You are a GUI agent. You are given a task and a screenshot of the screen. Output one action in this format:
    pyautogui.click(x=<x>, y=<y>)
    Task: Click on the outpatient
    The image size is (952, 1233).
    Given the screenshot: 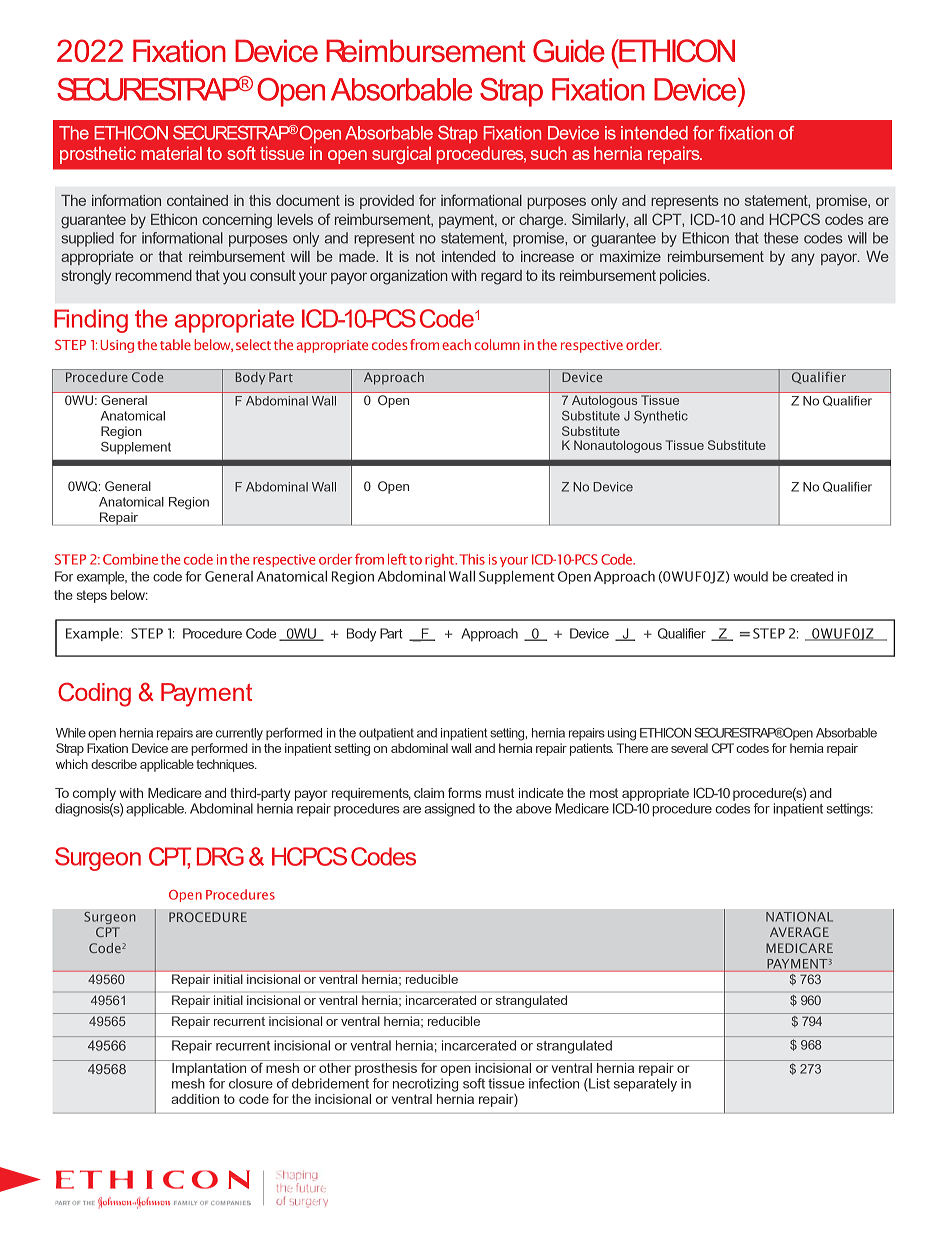 What is the action you would take?
    pyautogui.click(x=386, y=734)
